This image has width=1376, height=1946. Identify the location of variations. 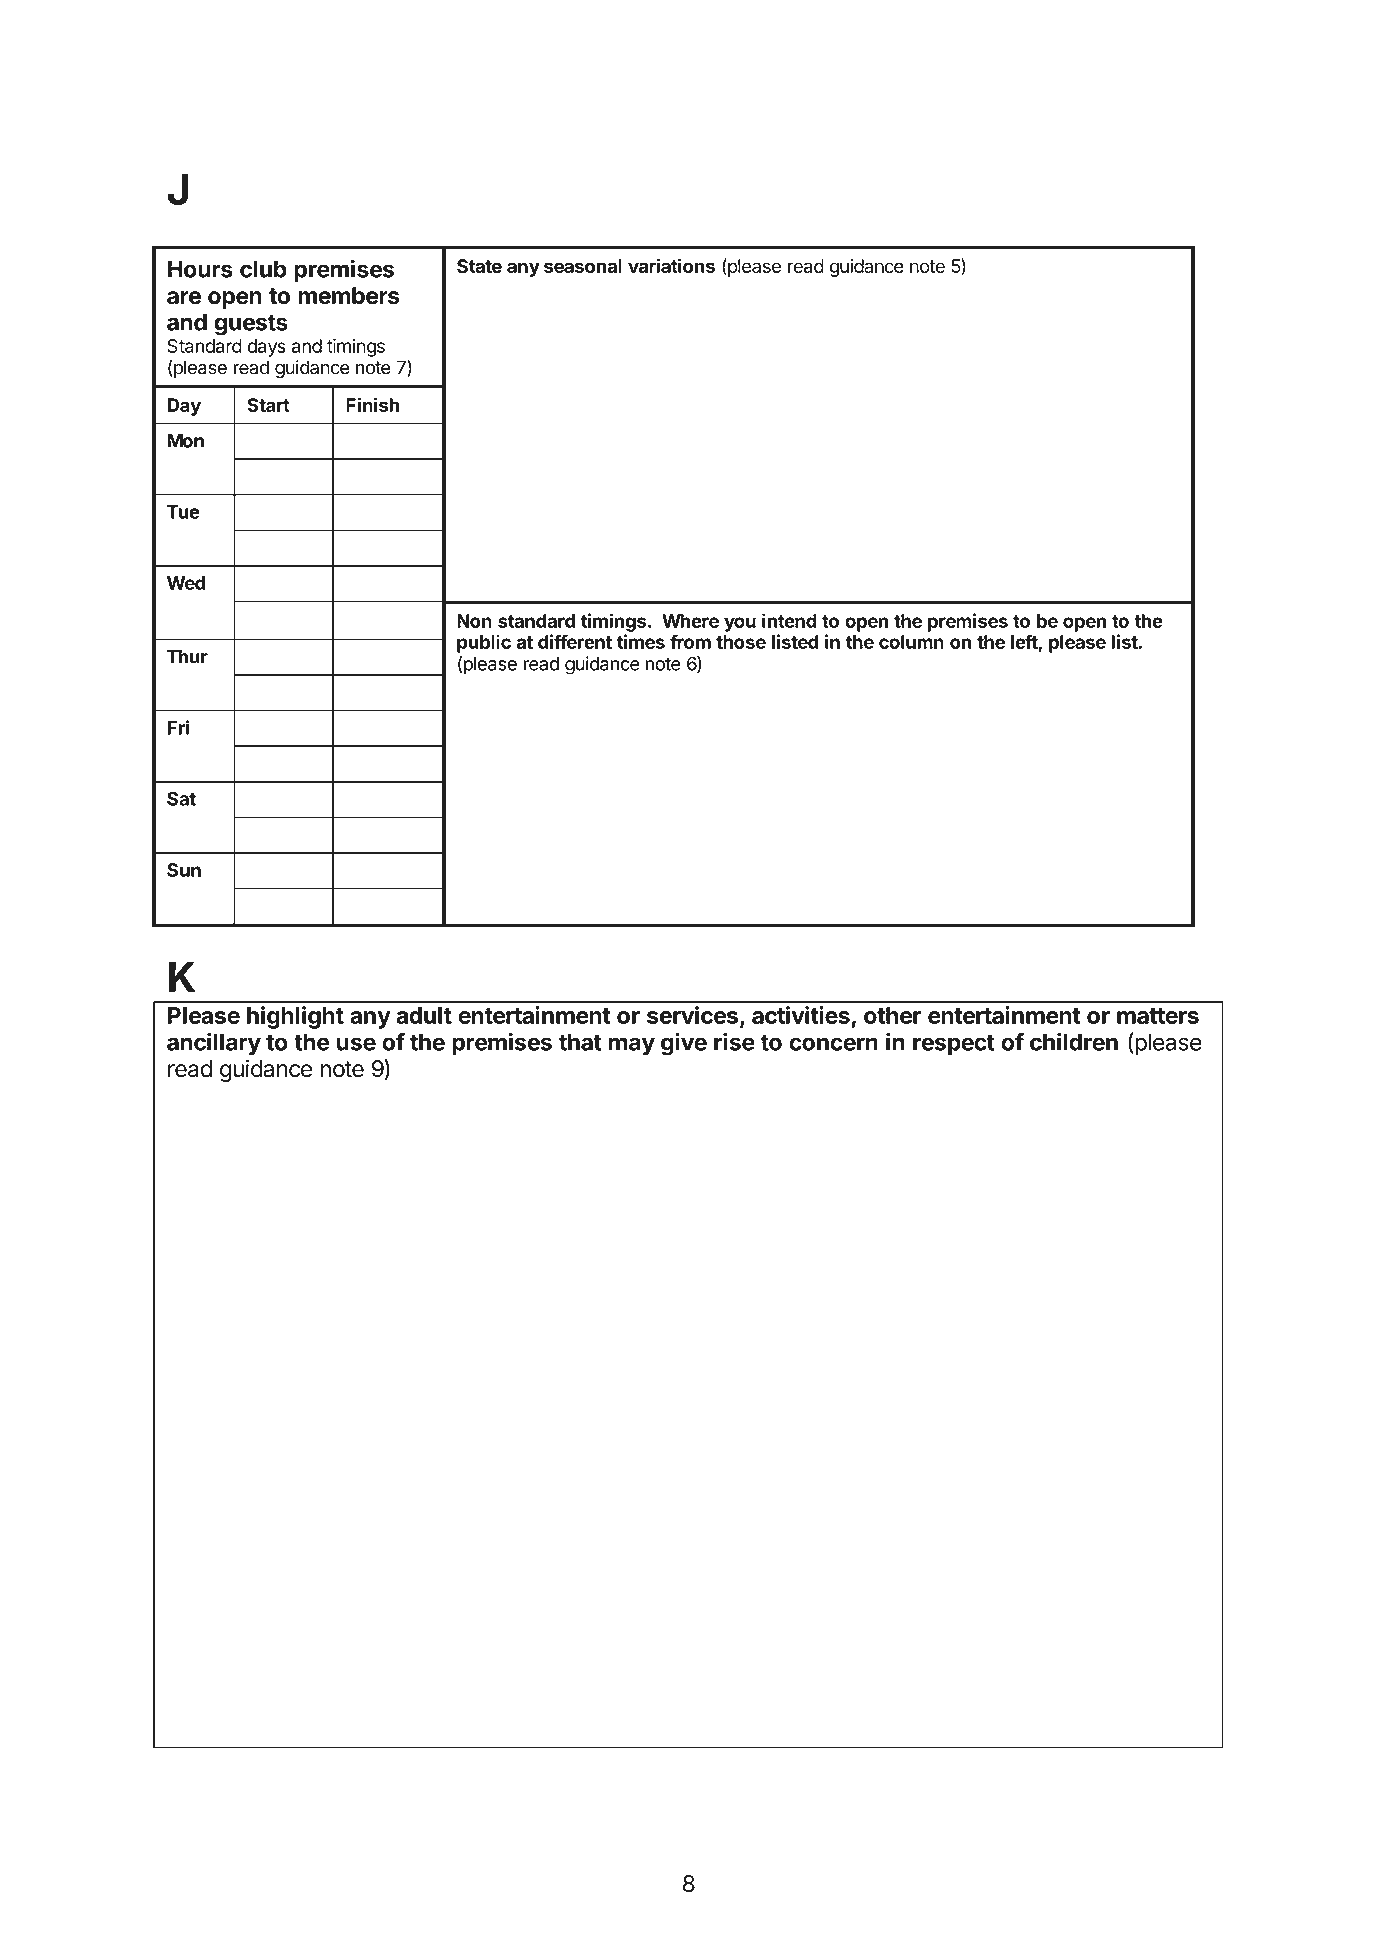
(671, 265).
